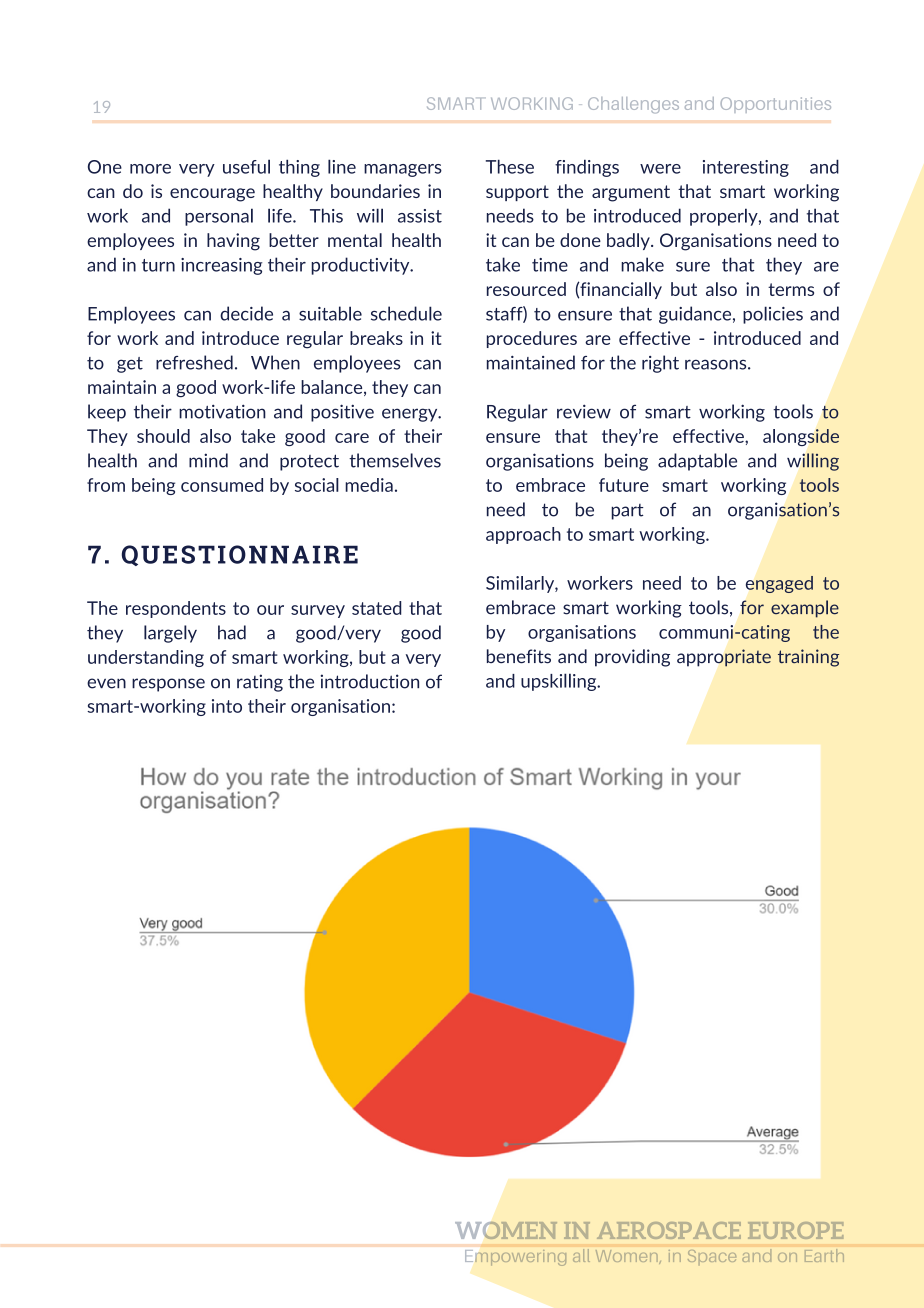 The height and width of the screenshot is (1308, 924). I want to click on response, so click(168, 685).
